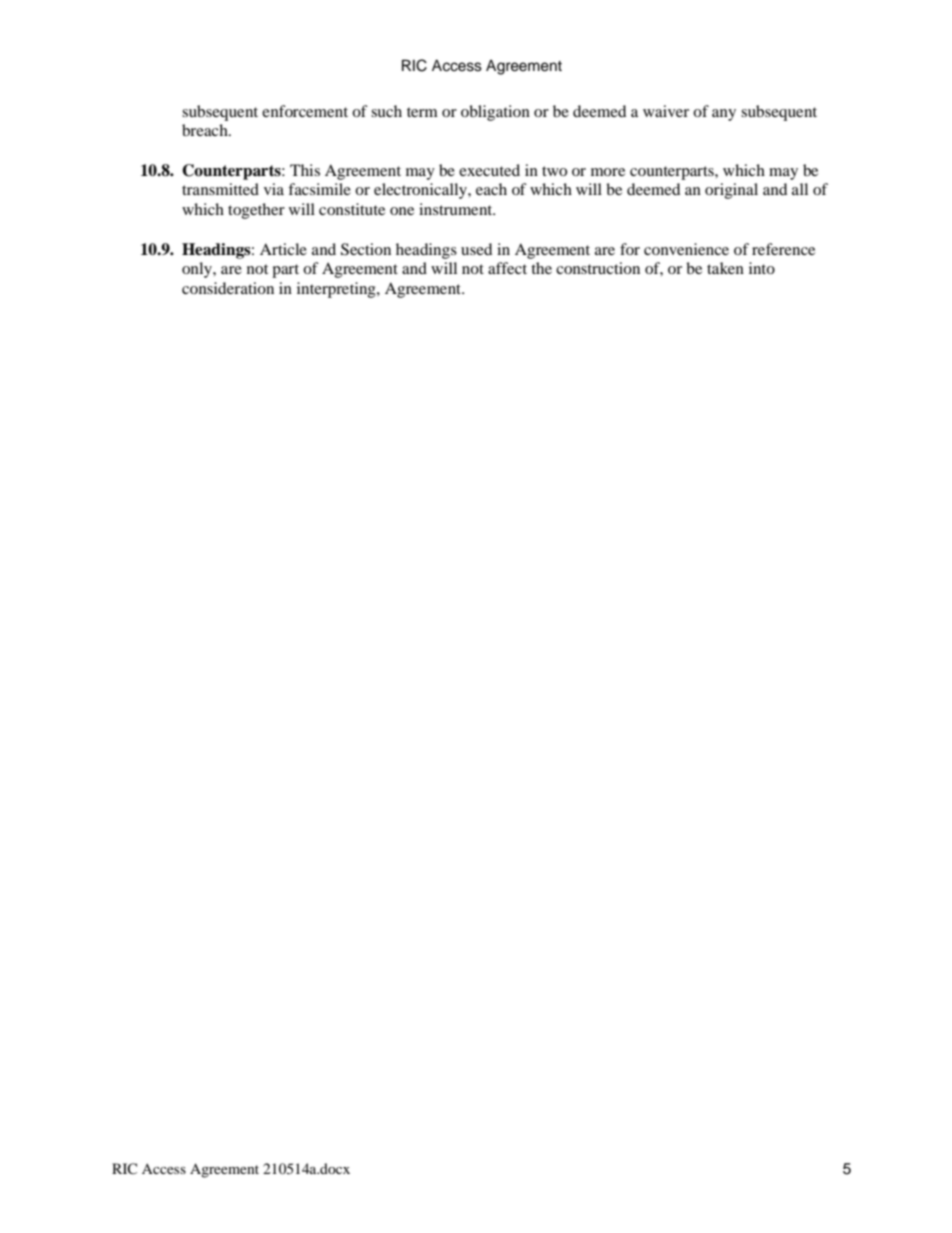 The height and width of the image is (1233, 952). What do you see at coordinates (724, 115) in the image?
I see `any` at bounding box center [724, 115].
